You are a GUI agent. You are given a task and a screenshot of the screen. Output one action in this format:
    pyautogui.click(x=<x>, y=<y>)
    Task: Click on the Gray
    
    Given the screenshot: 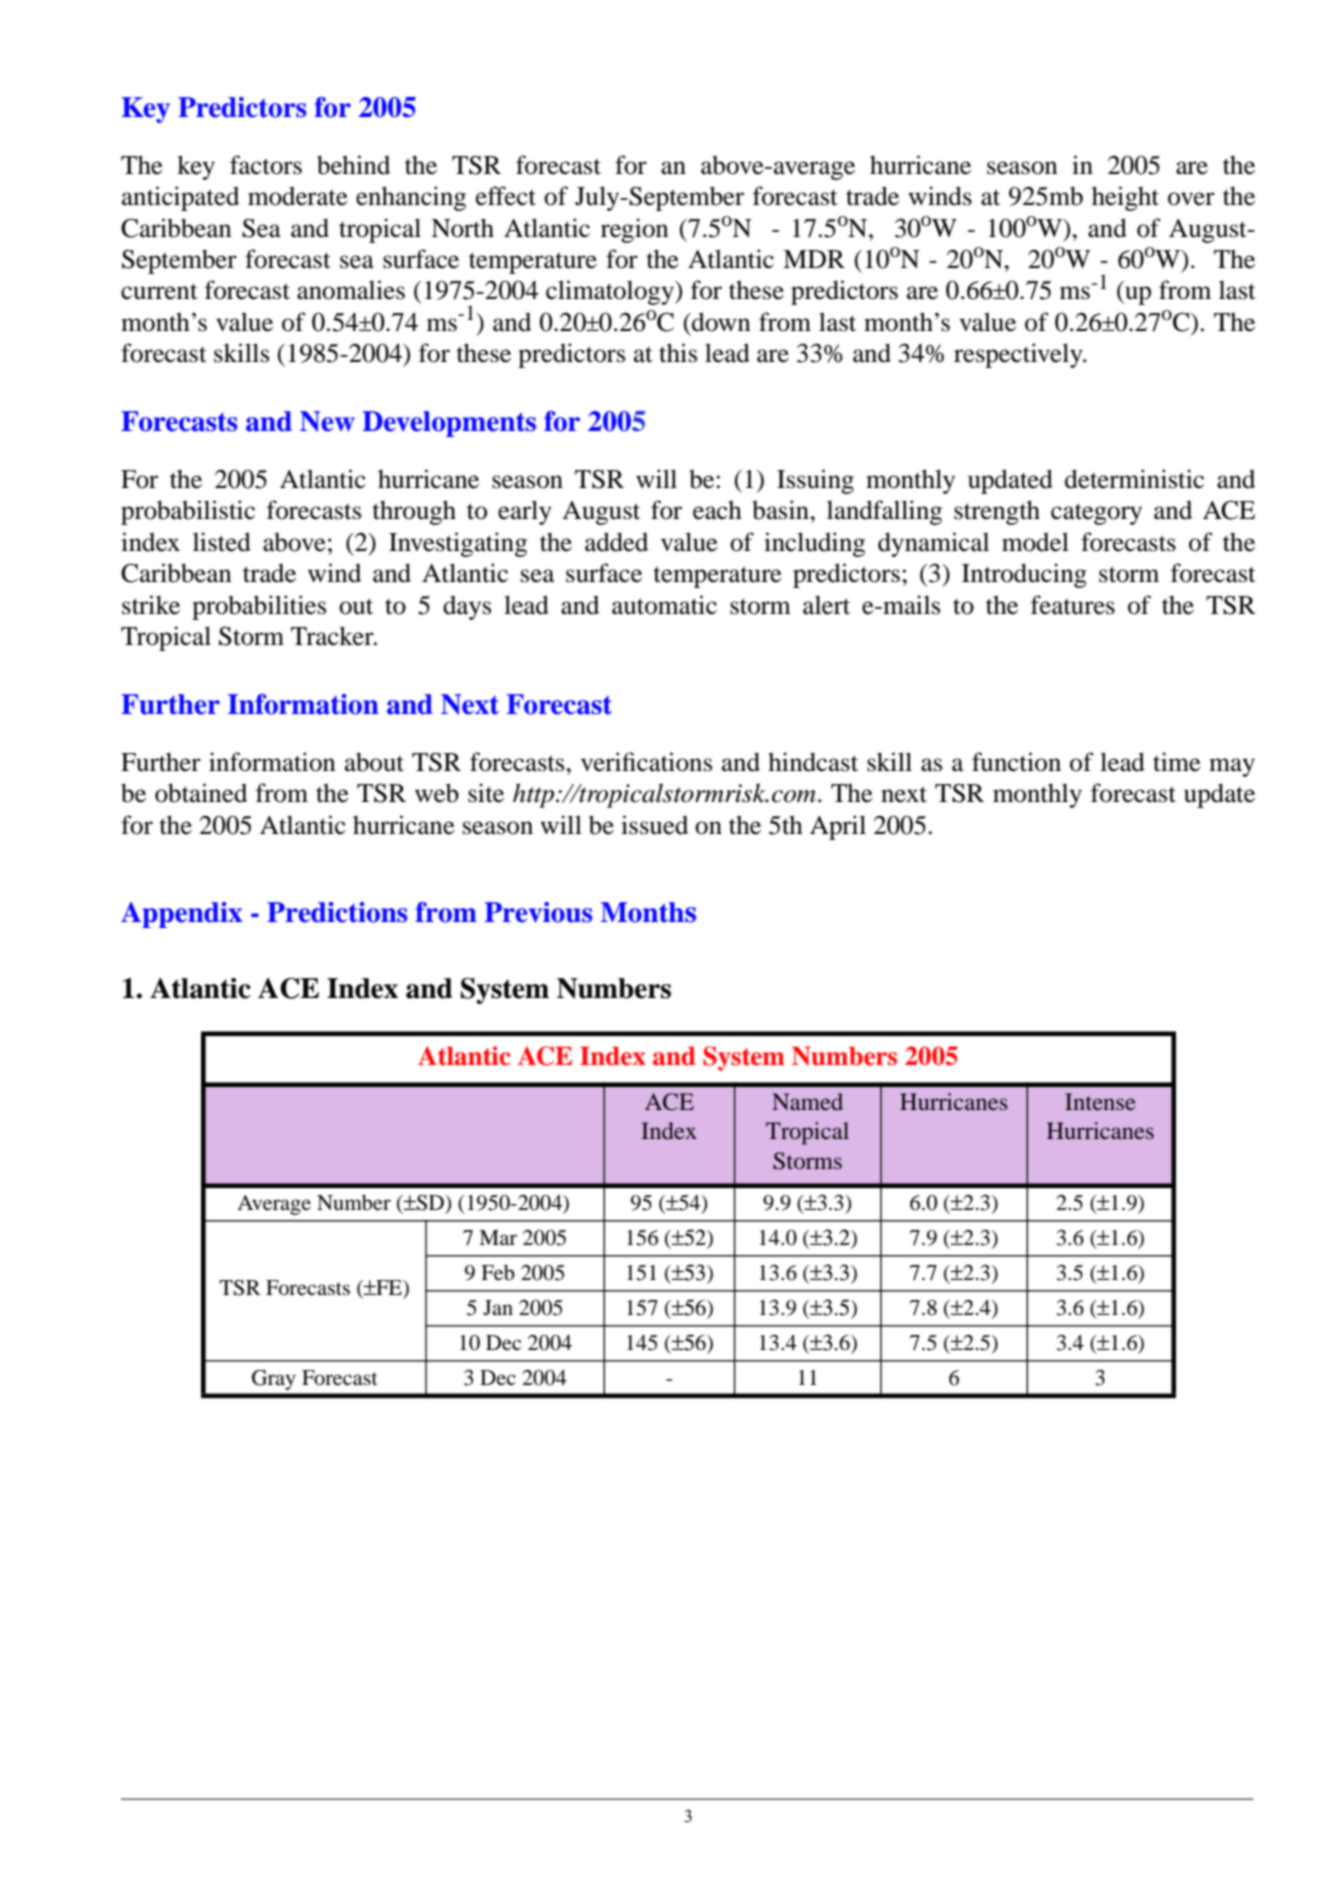 What is the action you would take?
    pyautogui.click(x=274, y=1380)
